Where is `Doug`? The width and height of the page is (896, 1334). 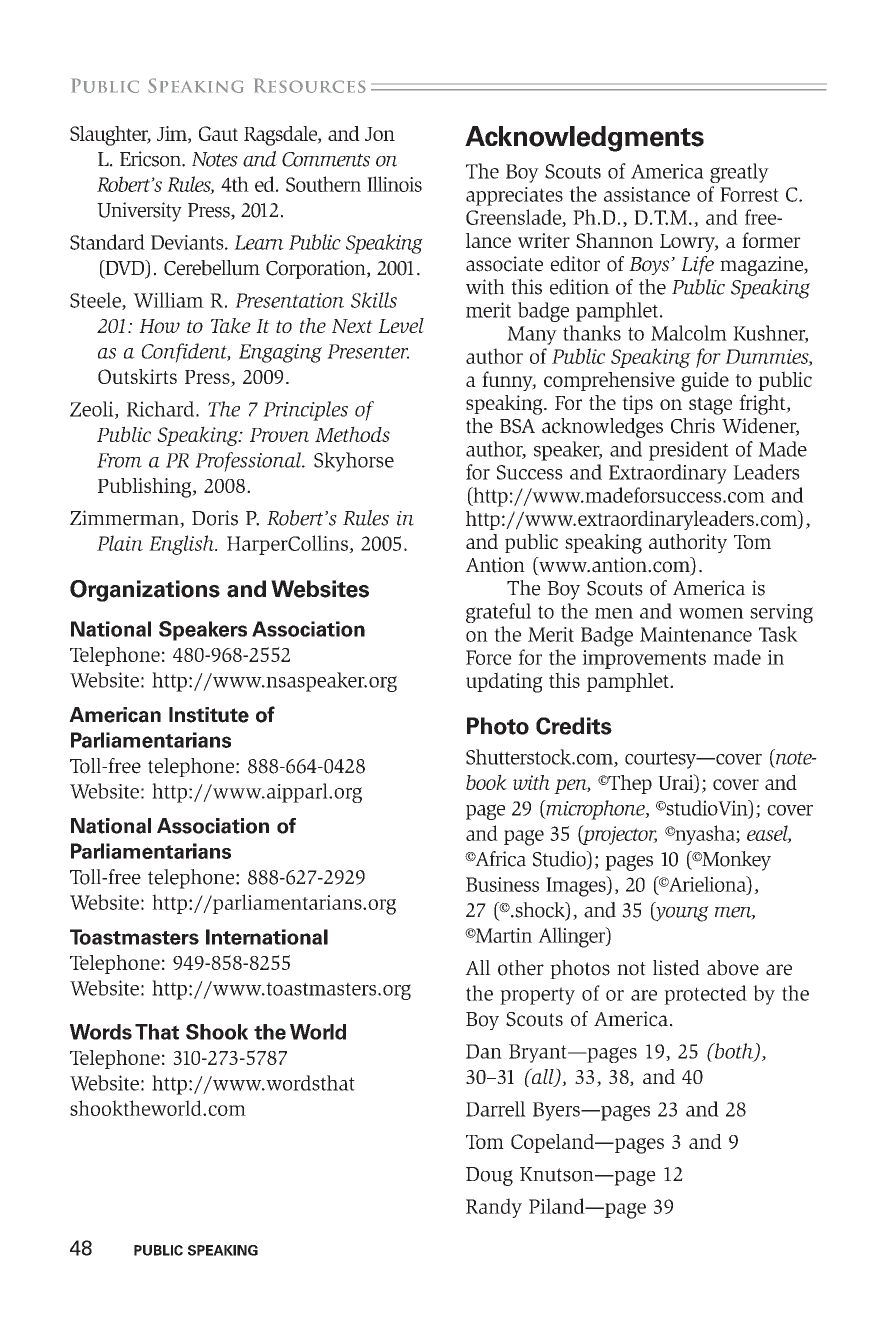 Doug is located at coordinates (489, 1176).
